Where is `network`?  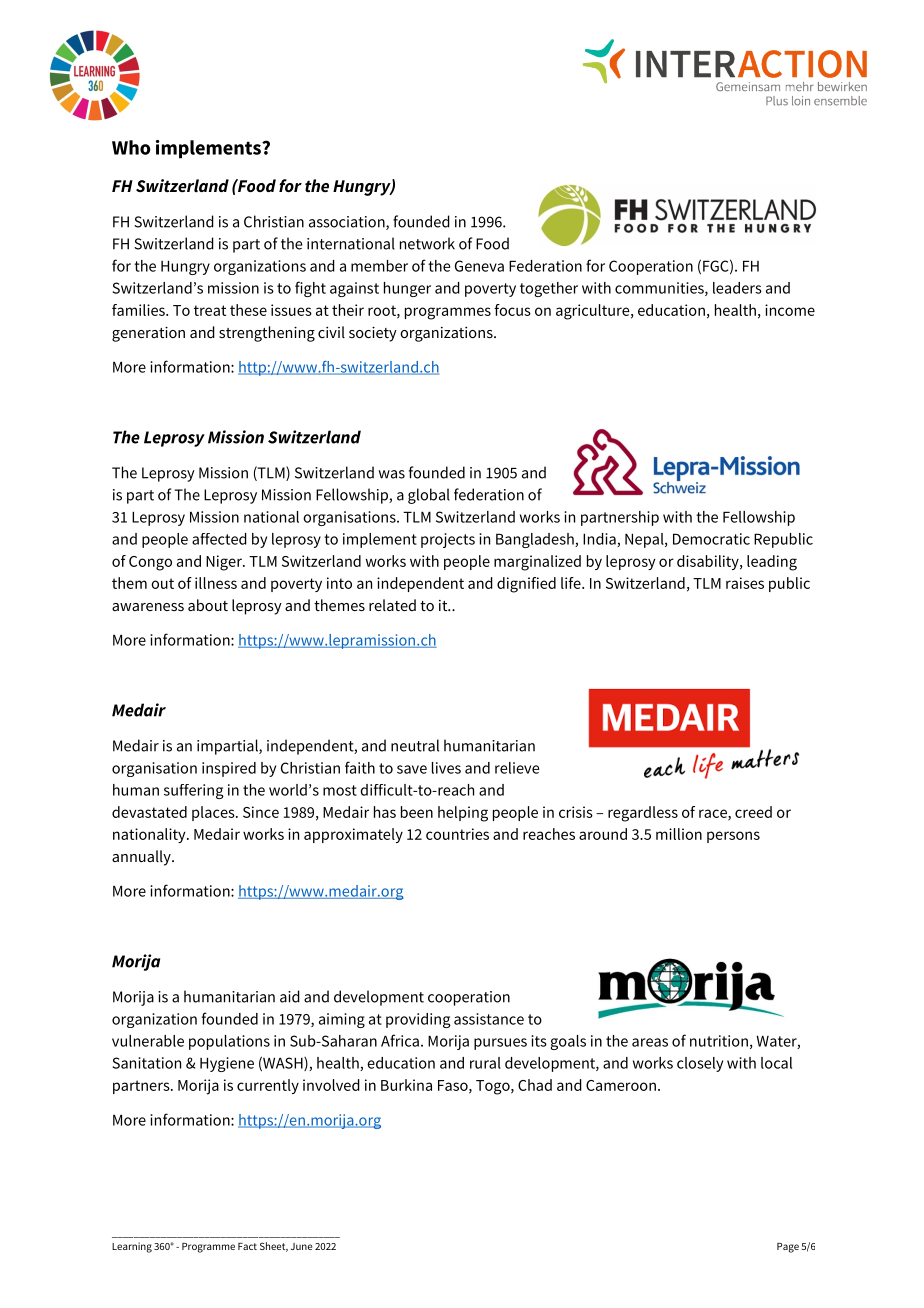
network is located at coordinates (427, 243).
